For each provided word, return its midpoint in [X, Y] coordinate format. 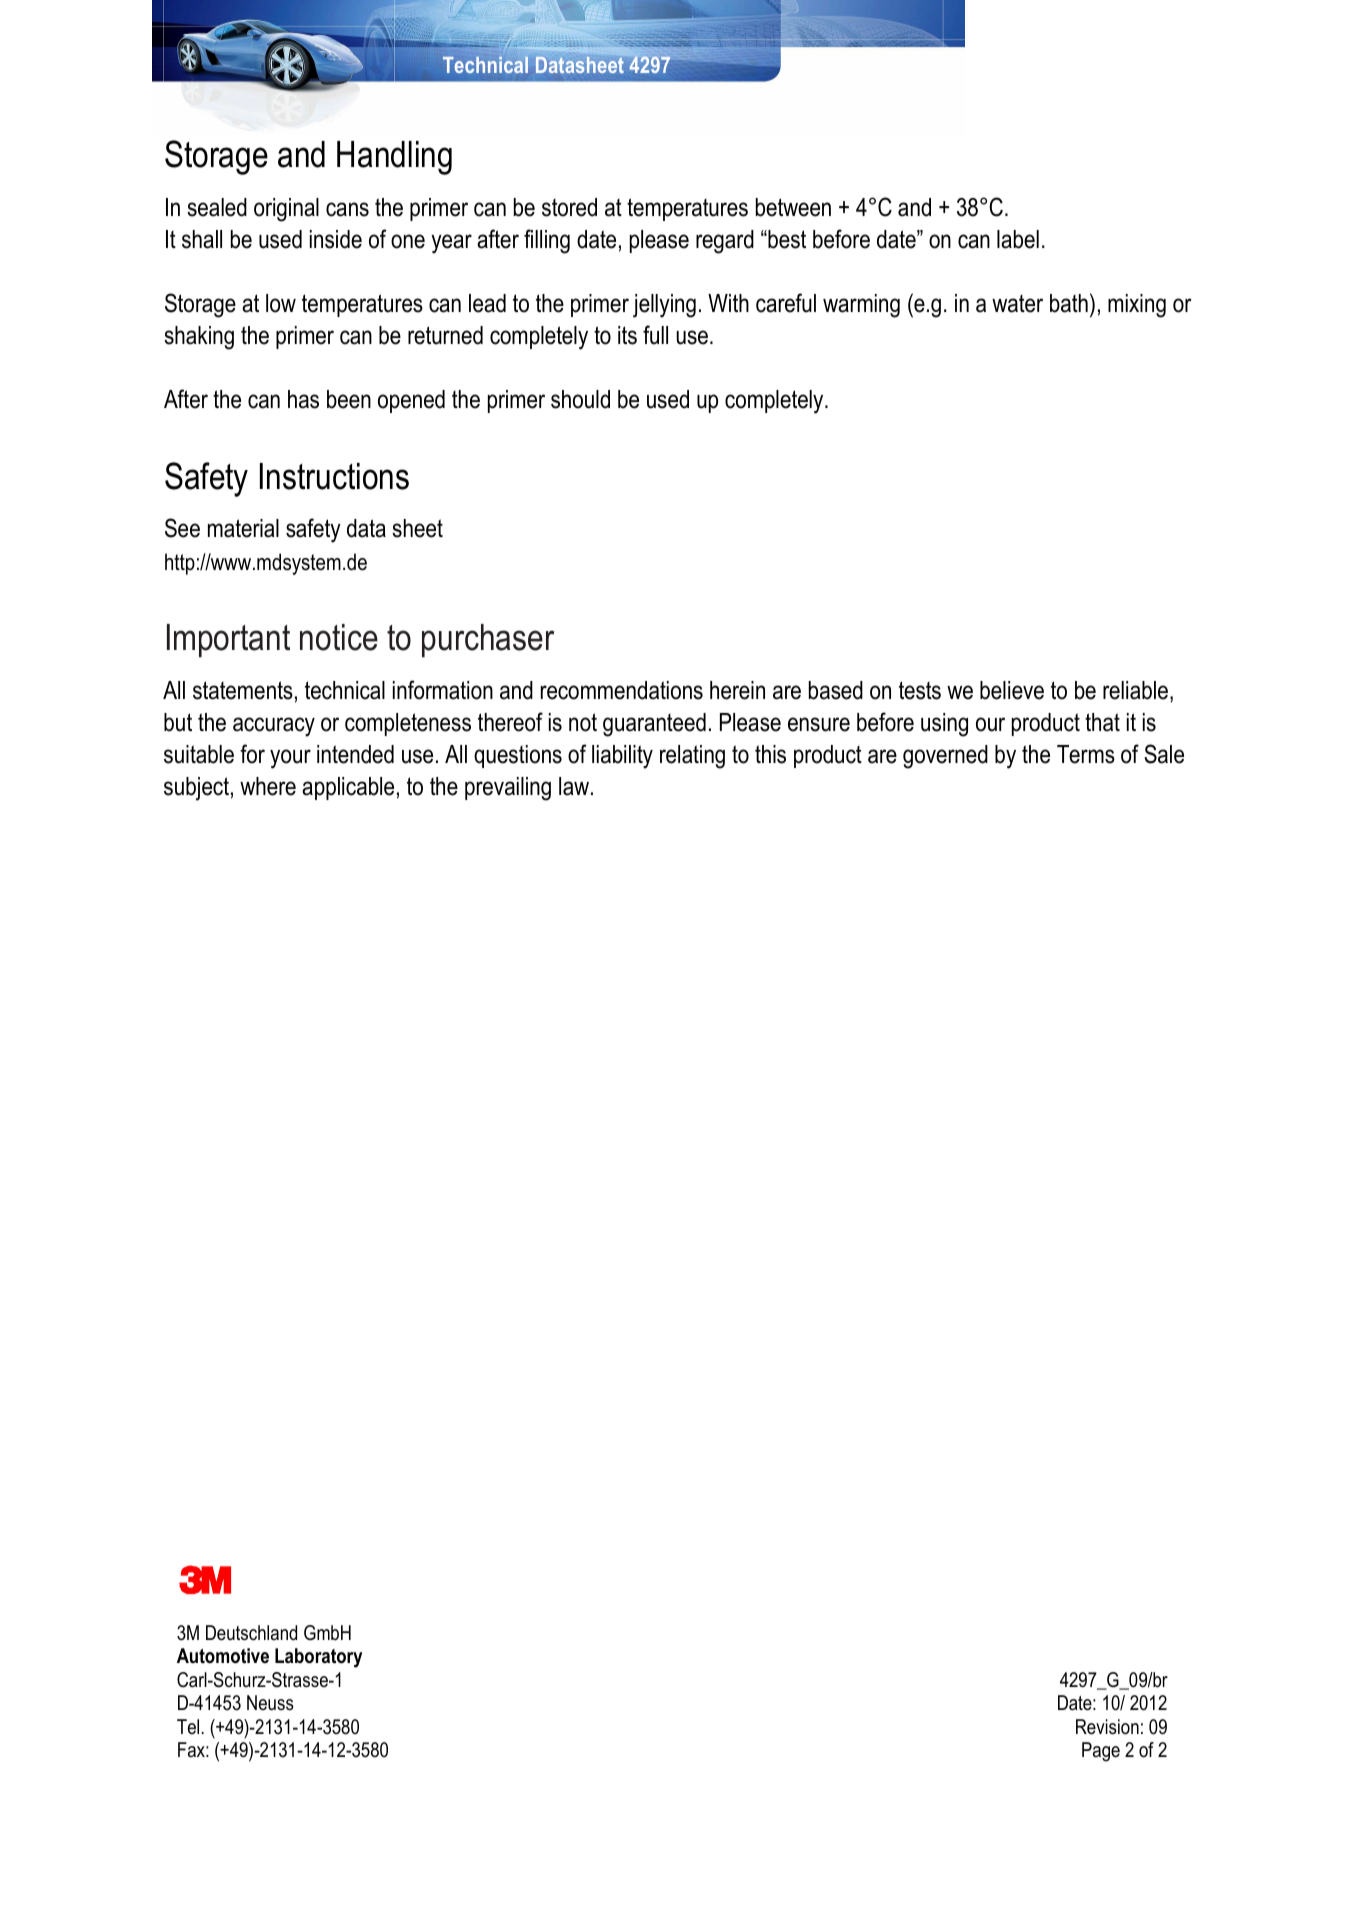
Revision [1107, 1727]
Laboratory [318, 1658]
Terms [1086, 754]
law [574, 786]
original [286, 210]
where [268, 786]
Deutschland [251, 1633]
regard [725, 242]
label [1018, 239]
